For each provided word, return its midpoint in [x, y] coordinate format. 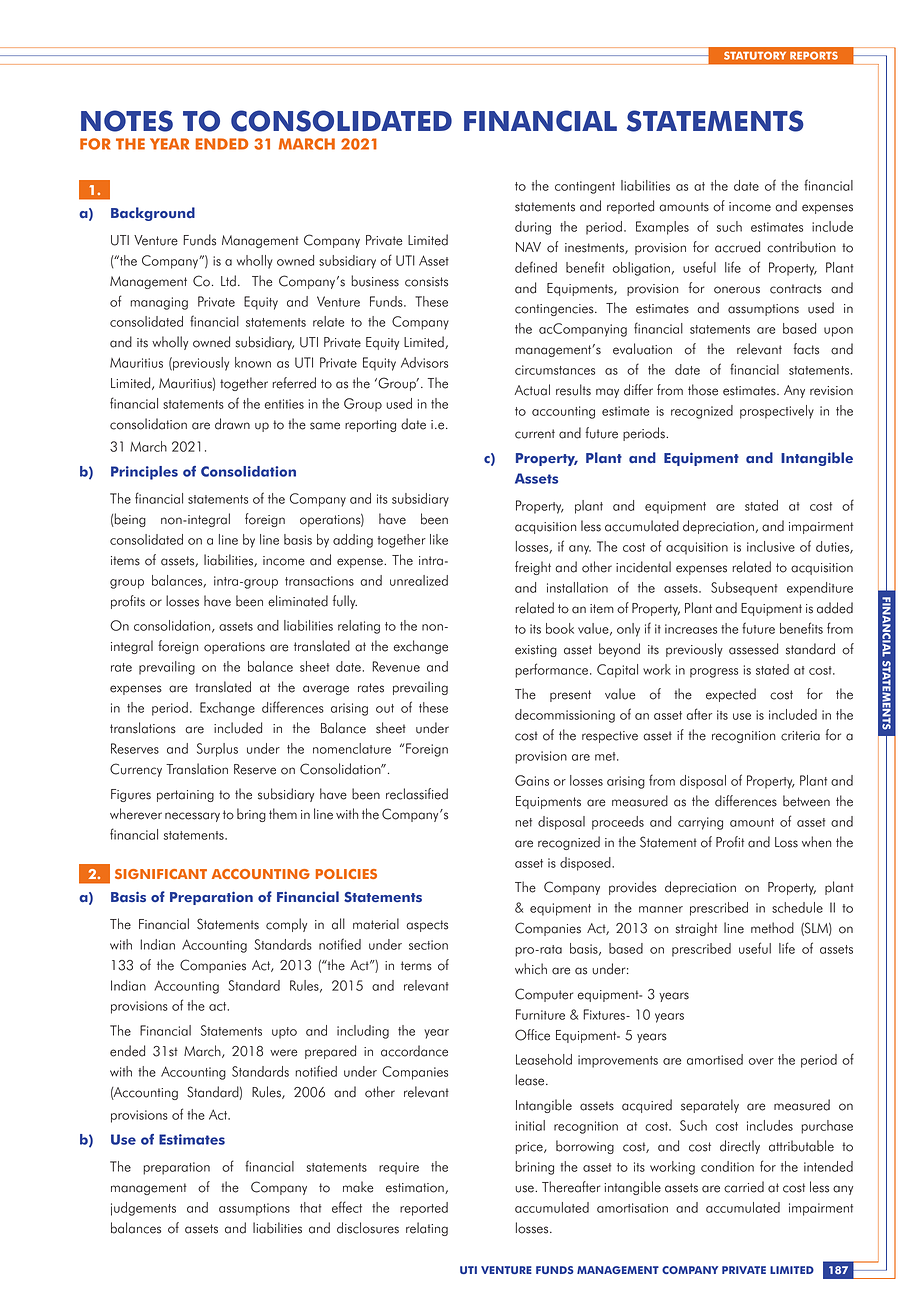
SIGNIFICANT [161, 874]
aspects [427, 926]
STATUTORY [755, 55]
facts [806, 349]
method [772, 928]
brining [534, 1168]
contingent [585, 187]
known [253, 362]
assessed [753, 649]
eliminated [298, 601]
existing [536, 651]
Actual [532, 390]
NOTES [127, 121]
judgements [143, 1209]
